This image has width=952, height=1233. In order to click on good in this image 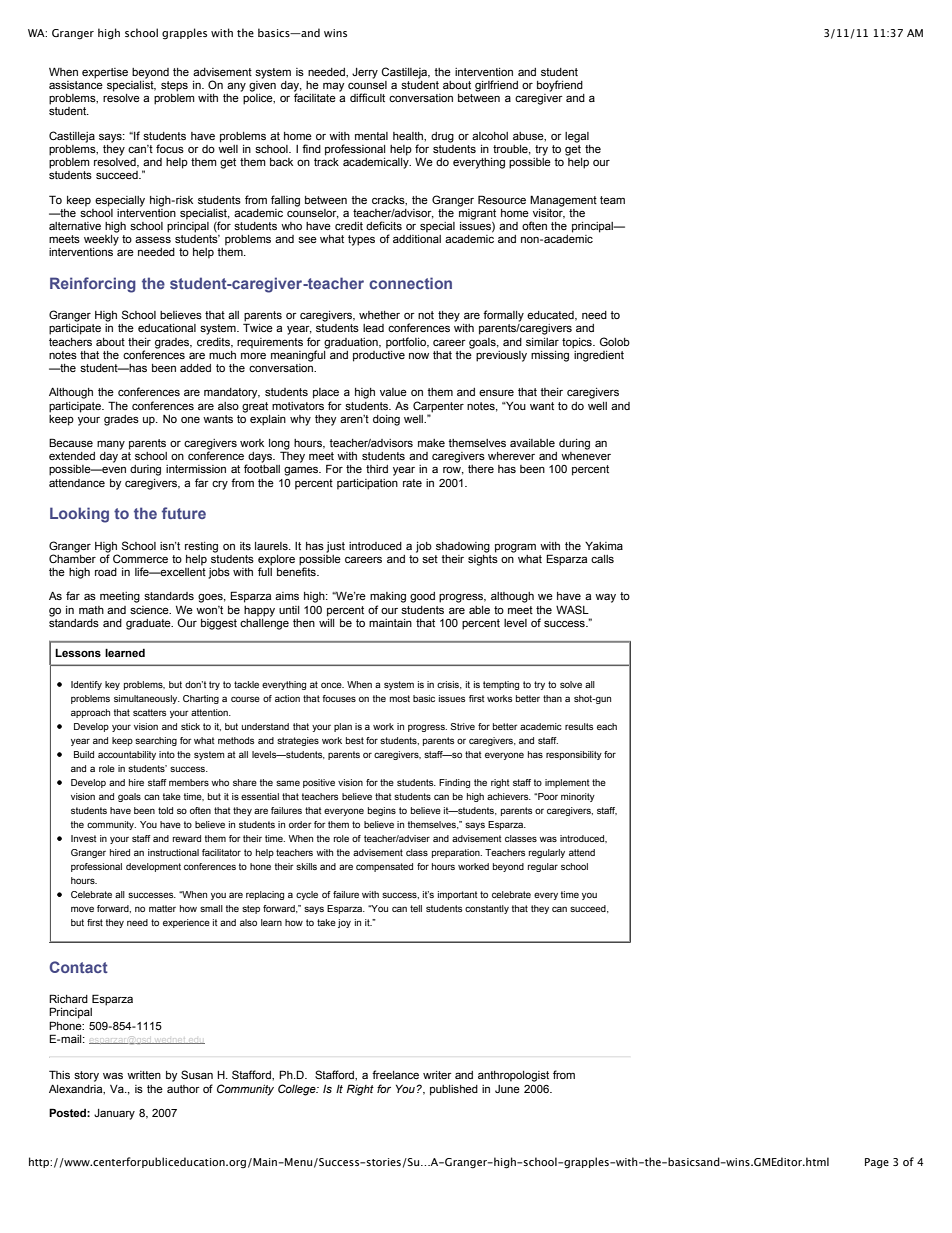, I will do `click(422, 597)`.
